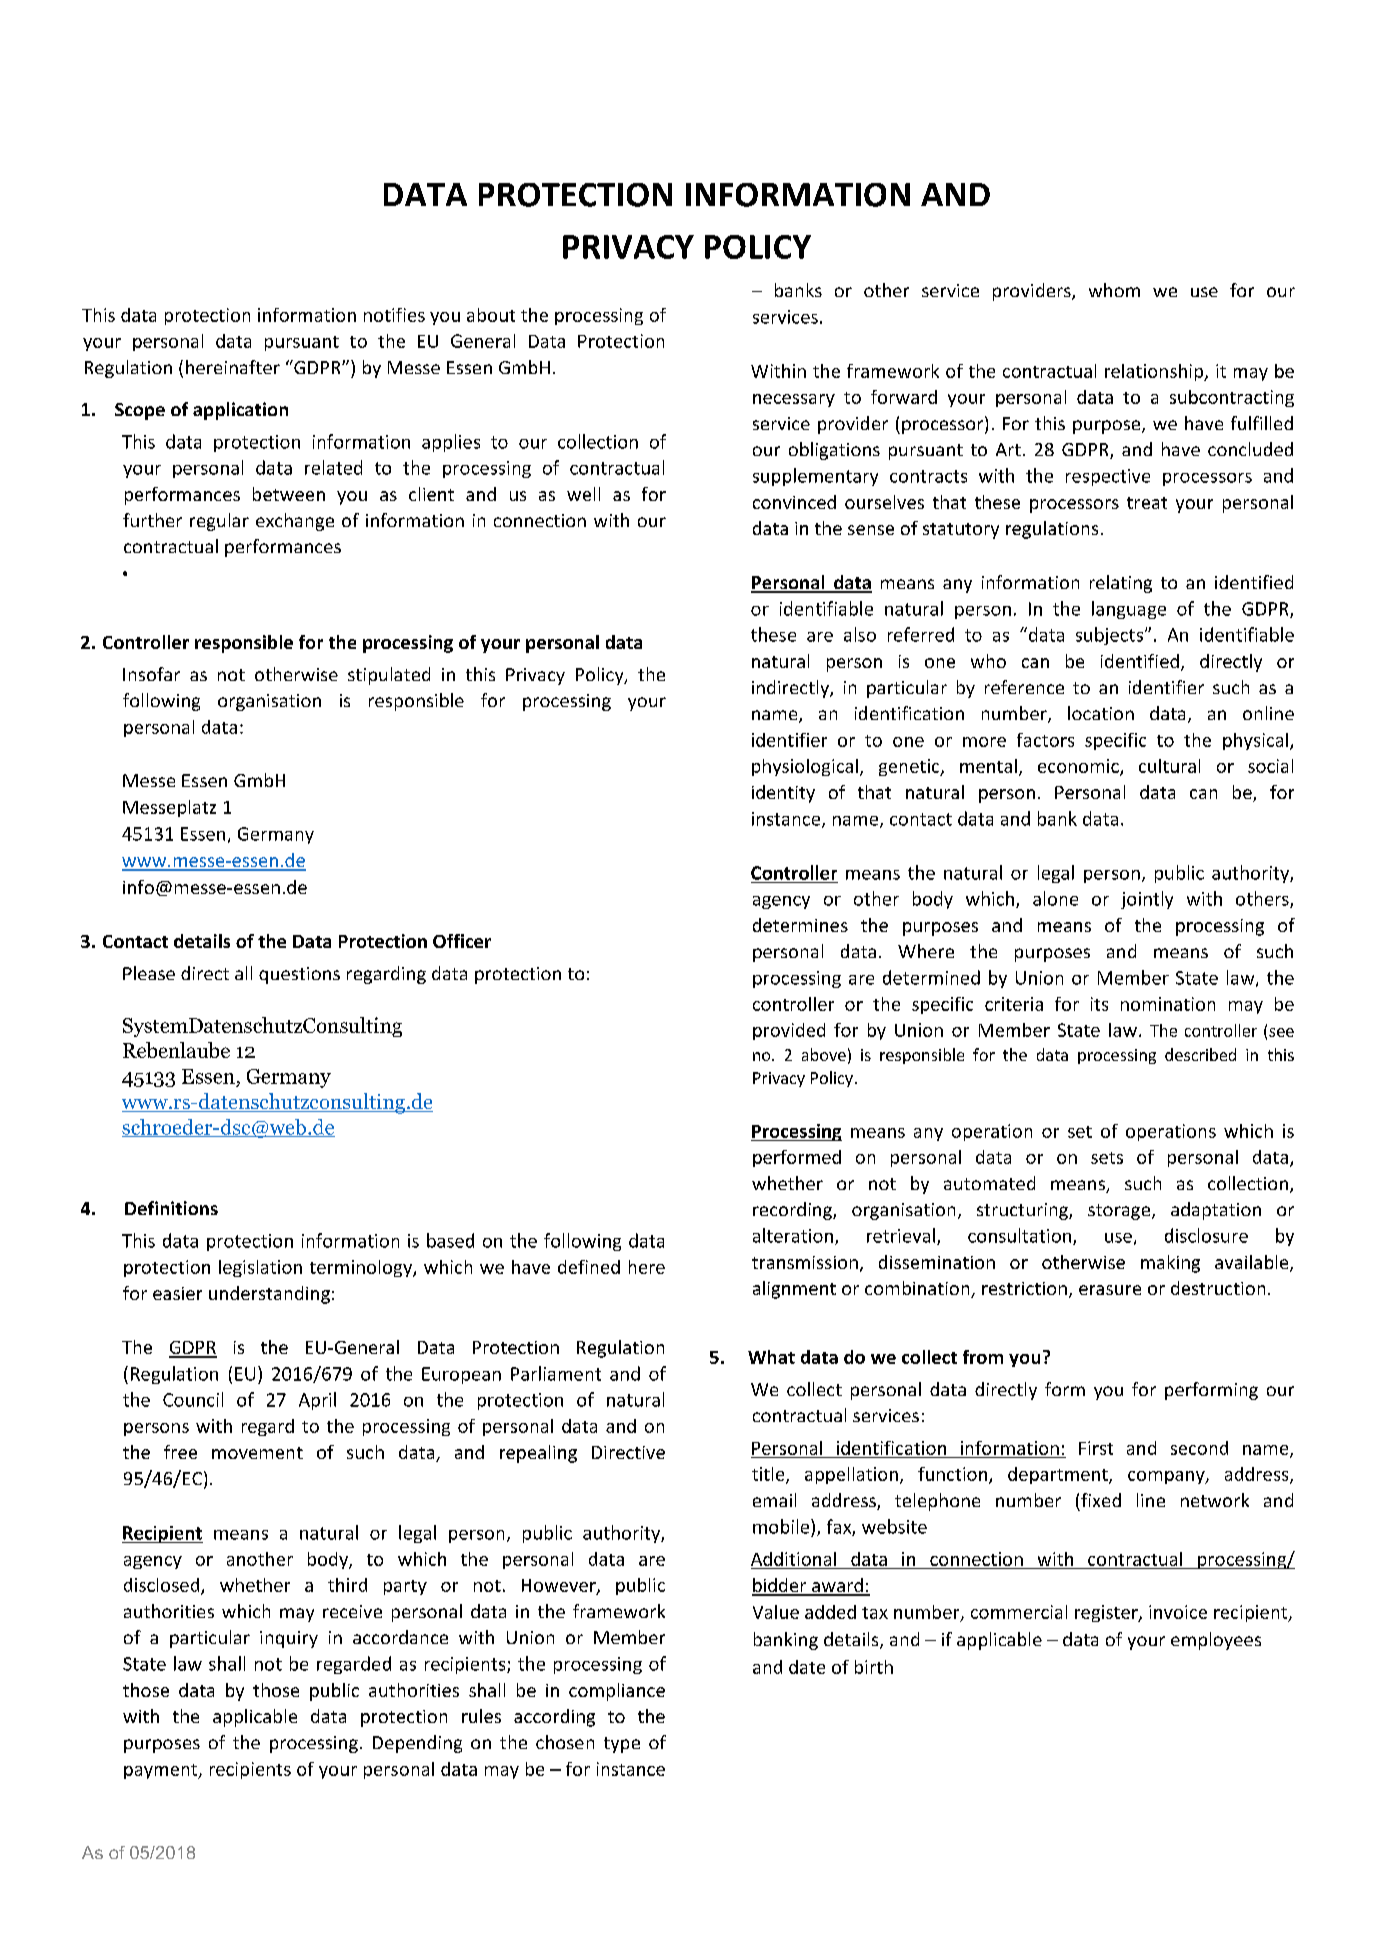 The height and width of the screenshot is (1946, 1376). I want to click on relationship, so click(1155, 372).
